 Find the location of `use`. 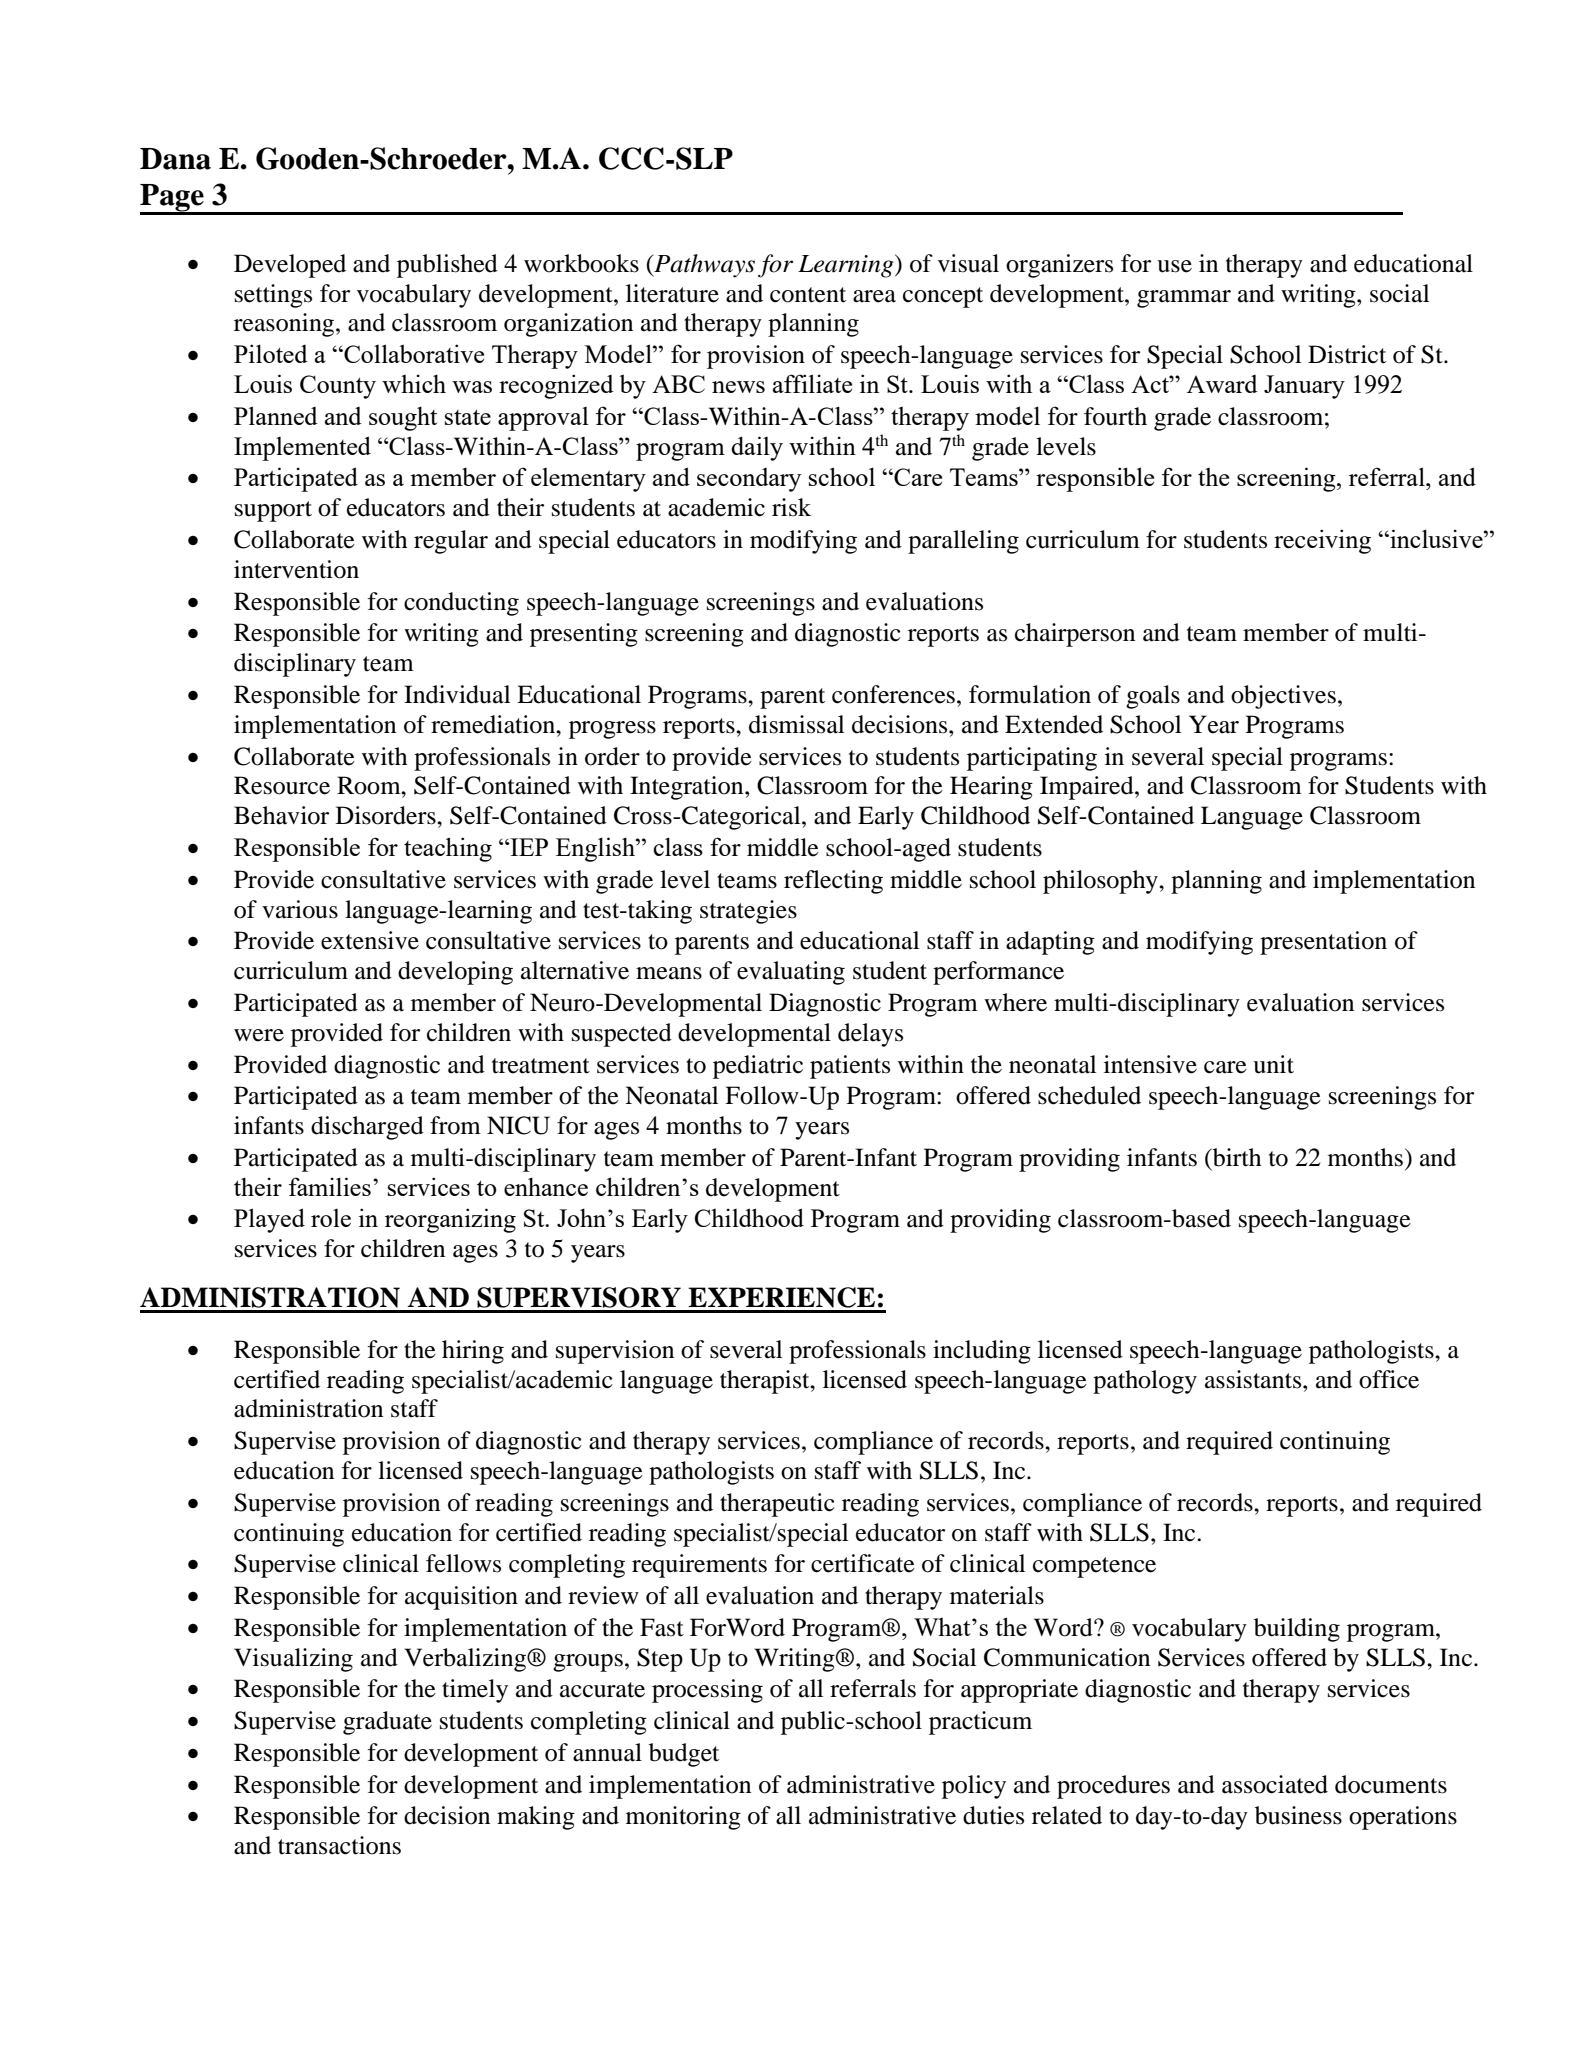

use is located at coordinates (1174, 266).
